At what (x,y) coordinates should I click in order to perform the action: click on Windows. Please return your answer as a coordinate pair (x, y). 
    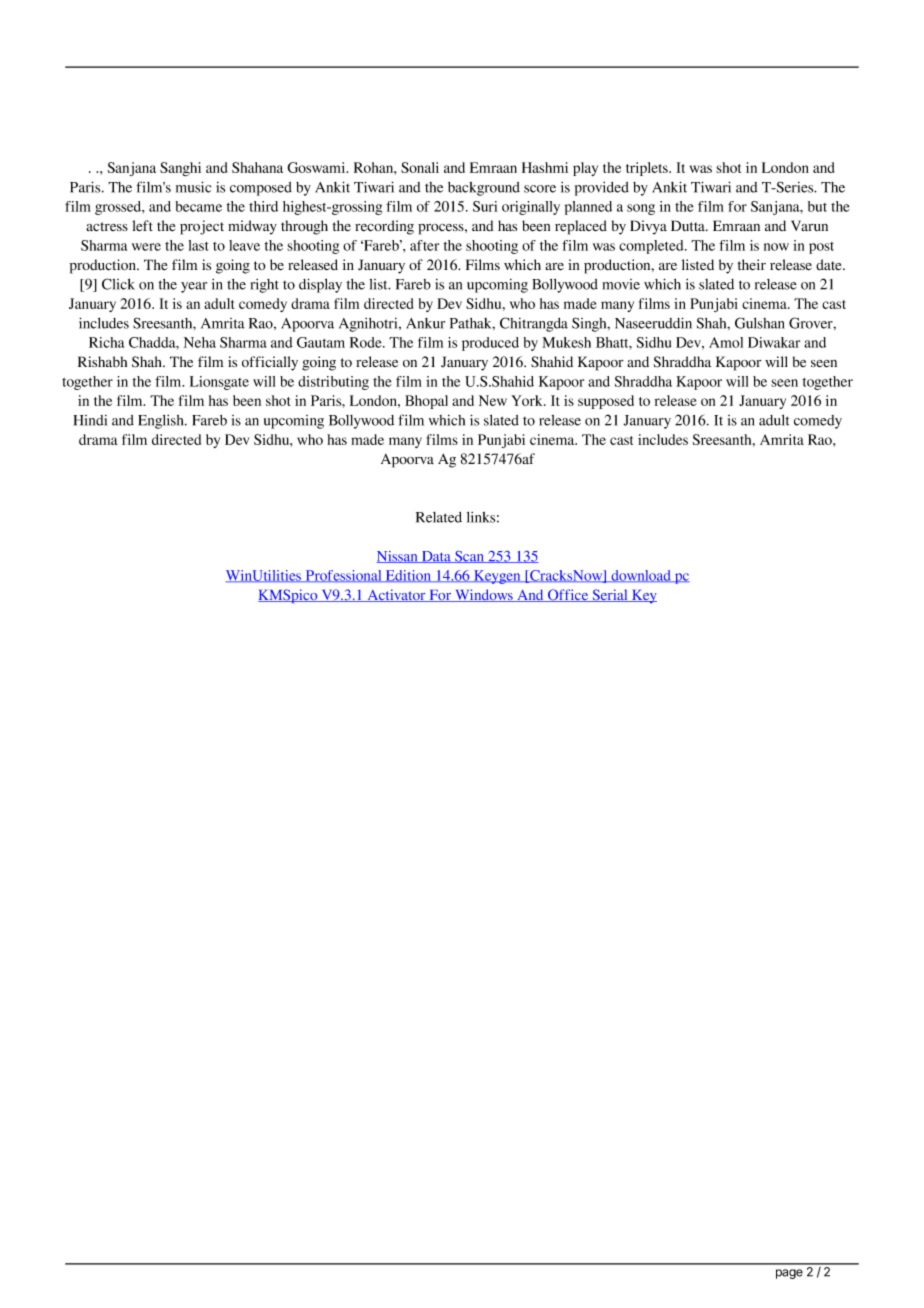
    Looking at the image, I should click on (484, 595).
